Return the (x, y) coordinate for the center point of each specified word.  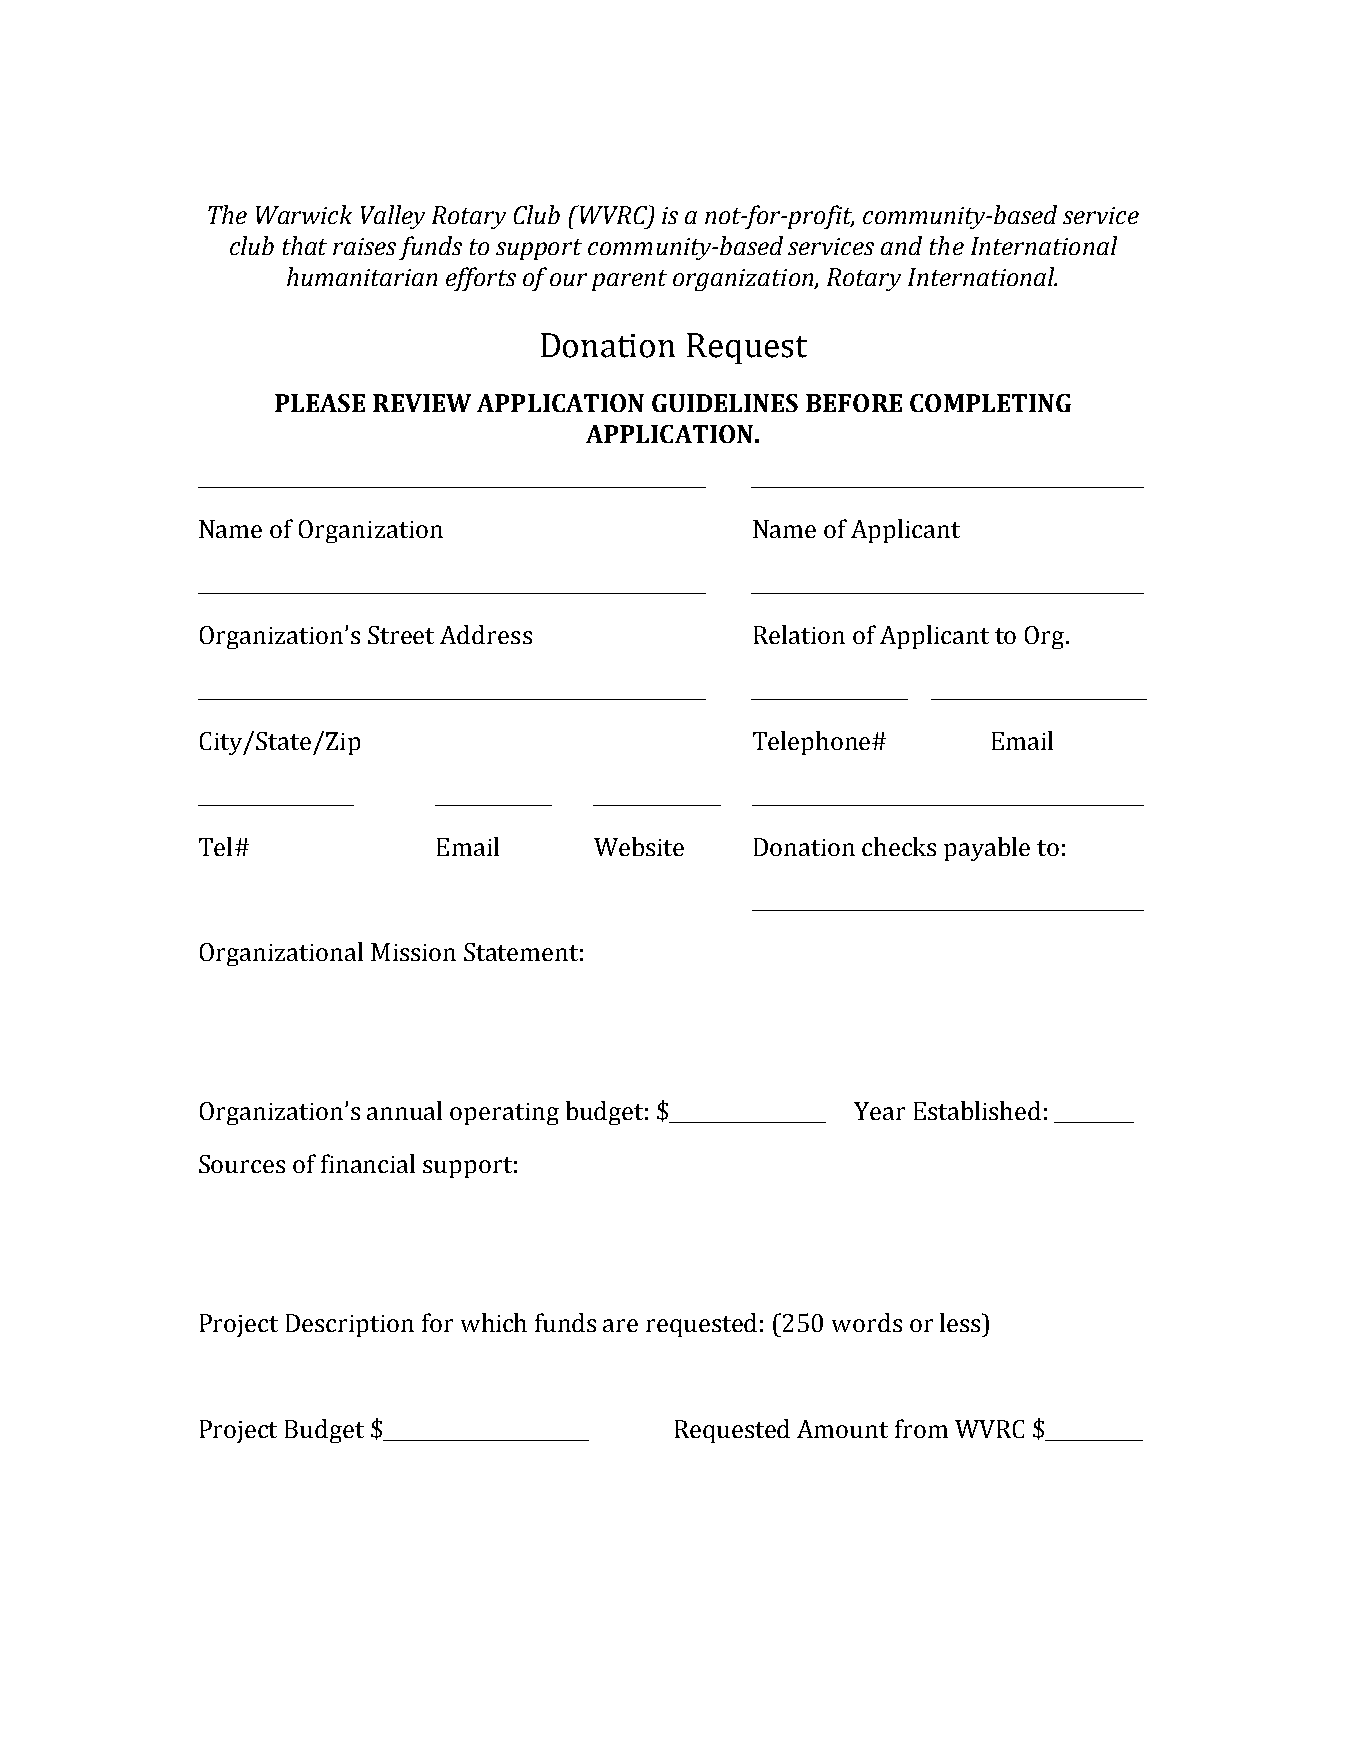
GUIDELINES (725, 403)
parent (629, 280)
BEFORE (854, 403)
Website (639, 846)
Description (350, 1325)
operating (504, 1114)
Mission (413, 952)
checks (899, 846)
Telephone (813, 743)
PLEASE (320, 403)
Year (879, 1111)
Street (401, 635)
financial (368, 1163)
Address (486, 634)
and (901, 245)
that (305, 245)
